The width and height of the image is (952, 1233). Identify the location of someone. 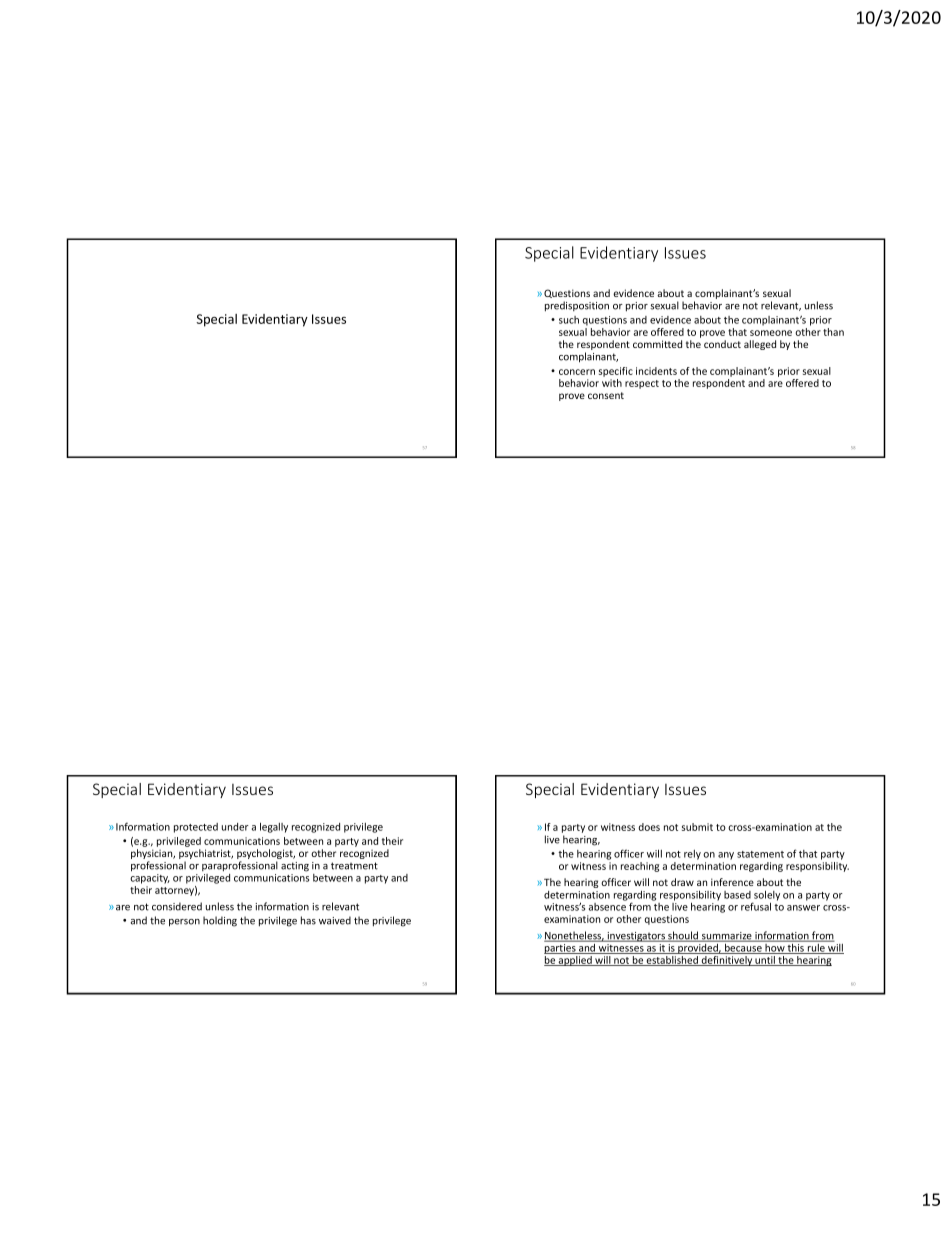
(771, 333).
